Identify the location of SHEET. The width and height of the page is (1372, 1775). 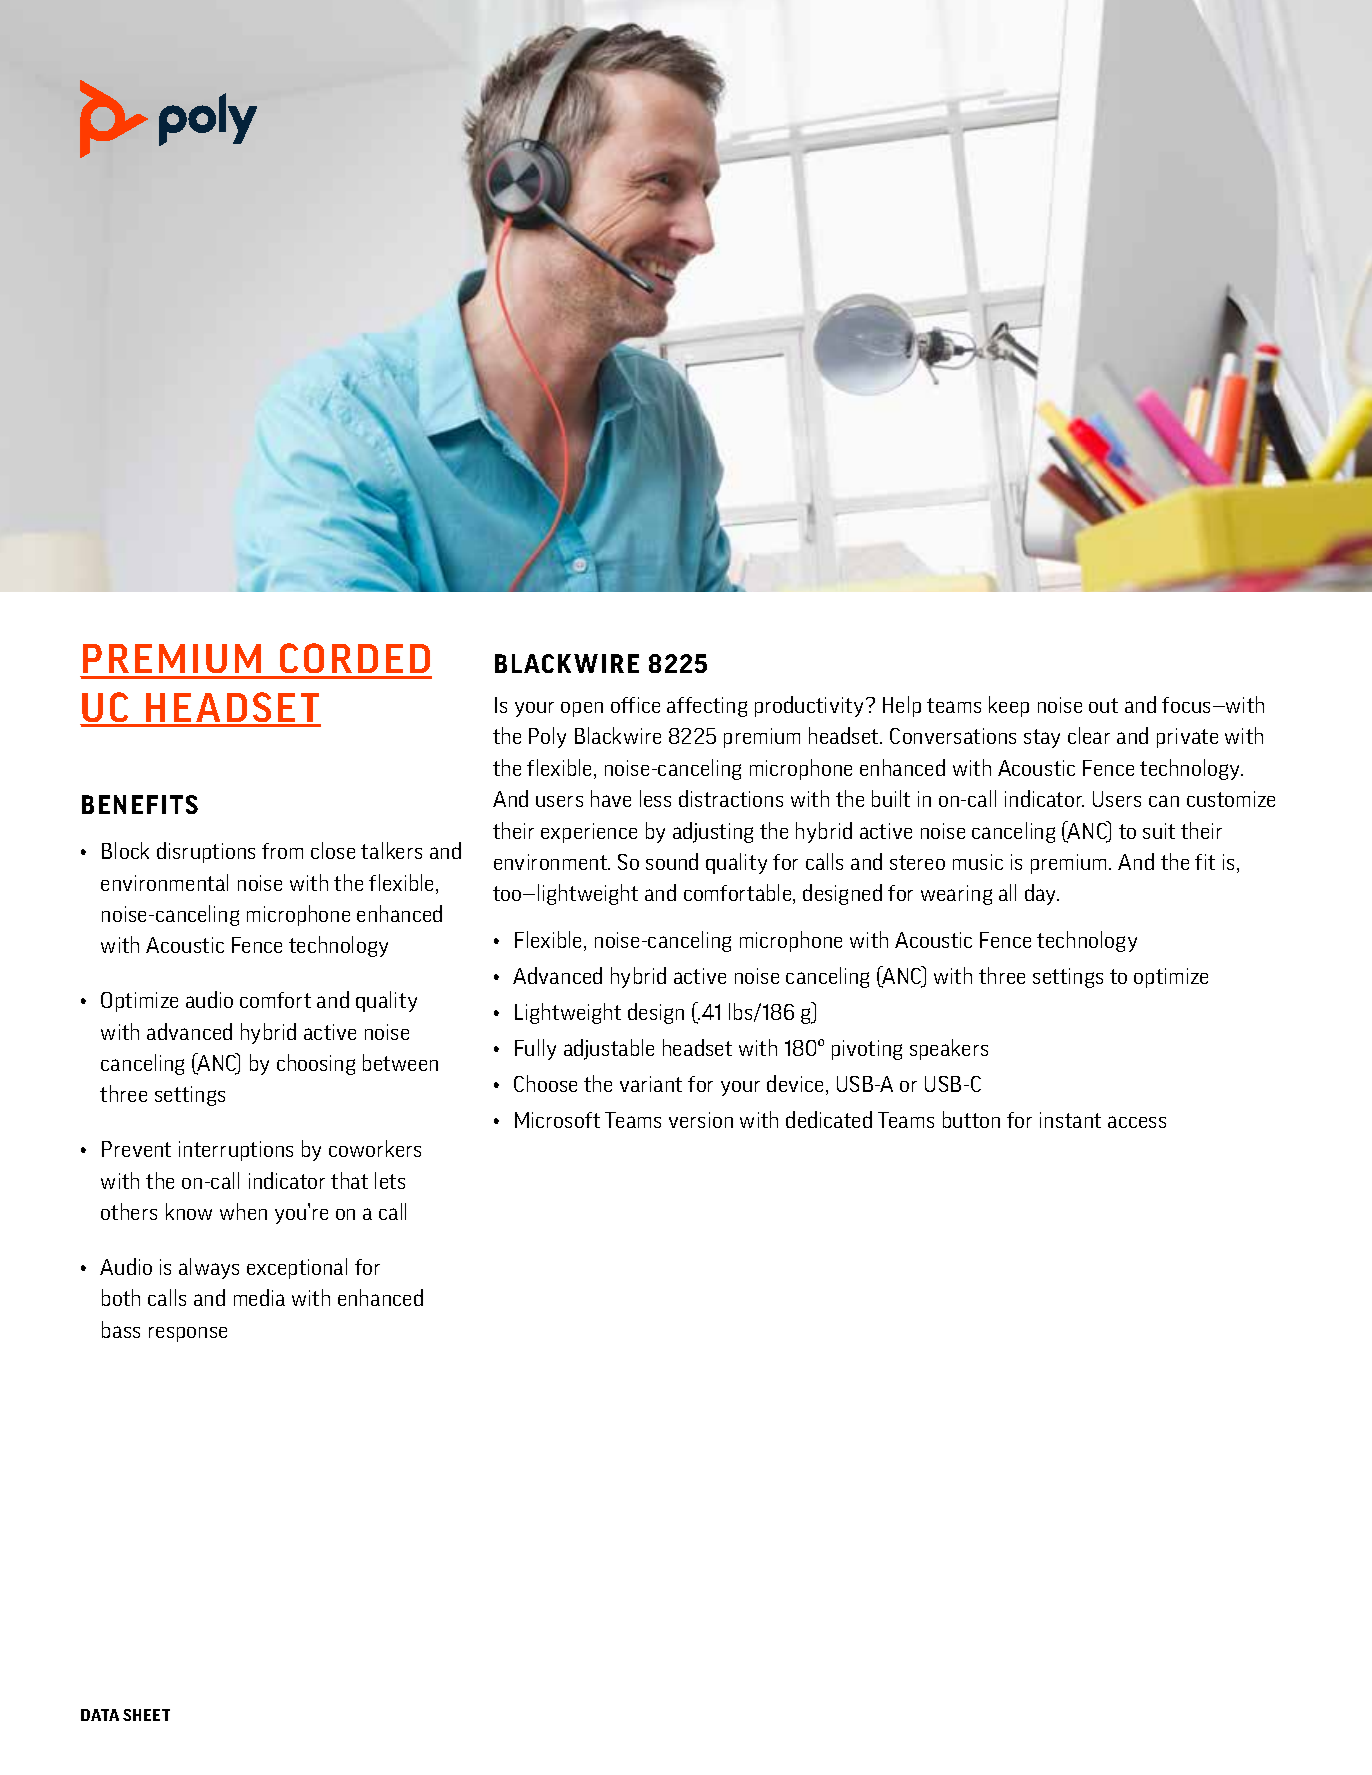
(146, 1715).
